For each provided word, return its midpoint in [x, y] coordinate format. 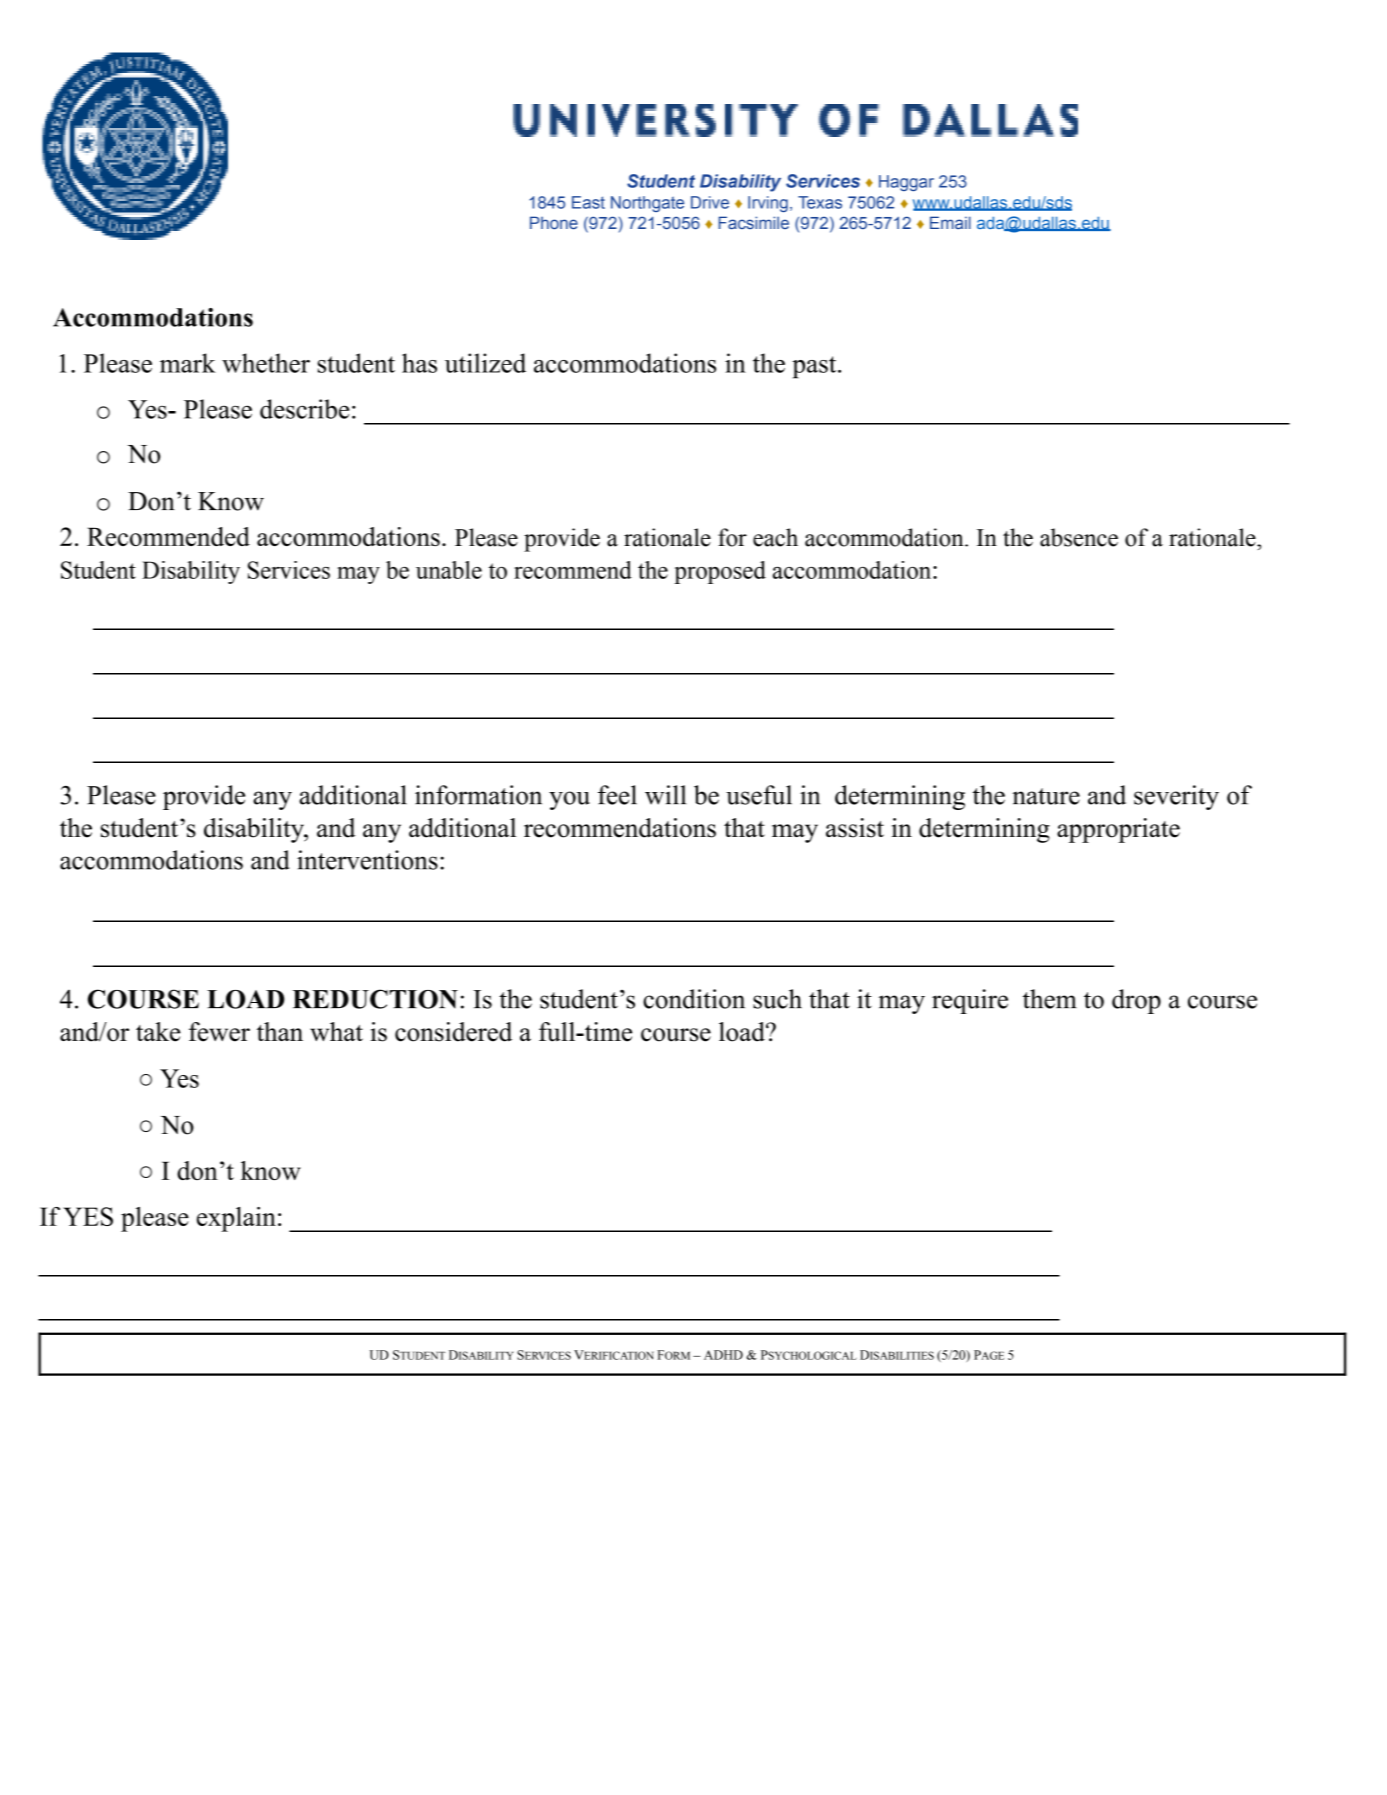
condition [694, 999]
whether [266, 363]
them [1050, 999]
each [775, 537]
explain [236, 1219]
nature [1046, 796]
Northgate [647, 204]
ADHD [723, 1355]
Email [950, 222]
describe [304, 409]
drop [1136, 1001]
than [280, 1031]
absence [1079, 537]
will [665, 795]
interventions [367, 860]
